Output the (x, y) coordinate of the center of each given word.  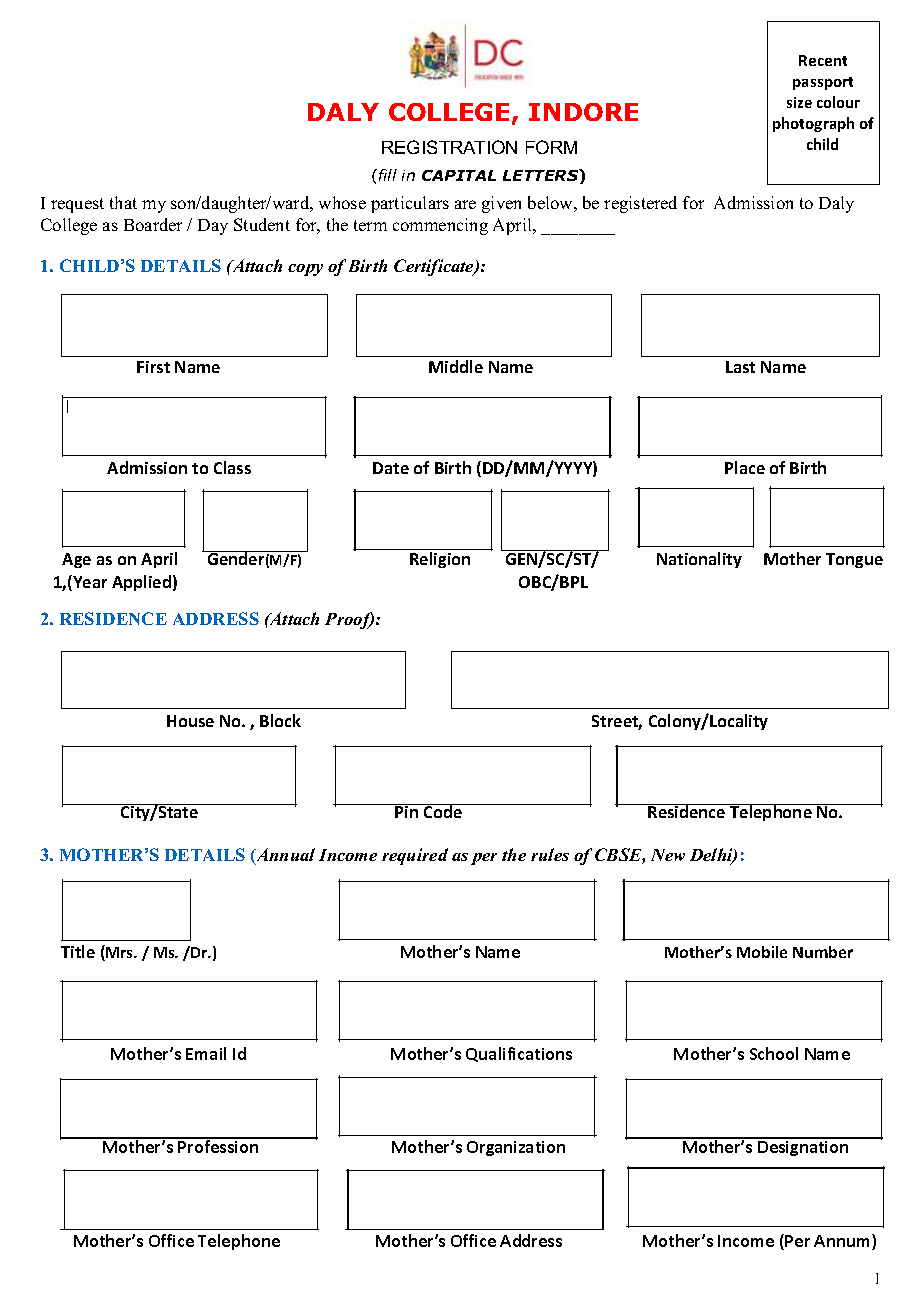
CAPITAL (459, 175)
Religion (440, 560)
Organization (516, 1148)
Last (740, 367)
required (415, 856)
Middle (456, 366)
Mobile (762, 952)
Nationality (699, 560)
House (190, 721)
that (123, 202)
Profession (218, 1145)
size (799, 102)
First (153, 367)
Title (78, 951)
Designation (803, 1147)
